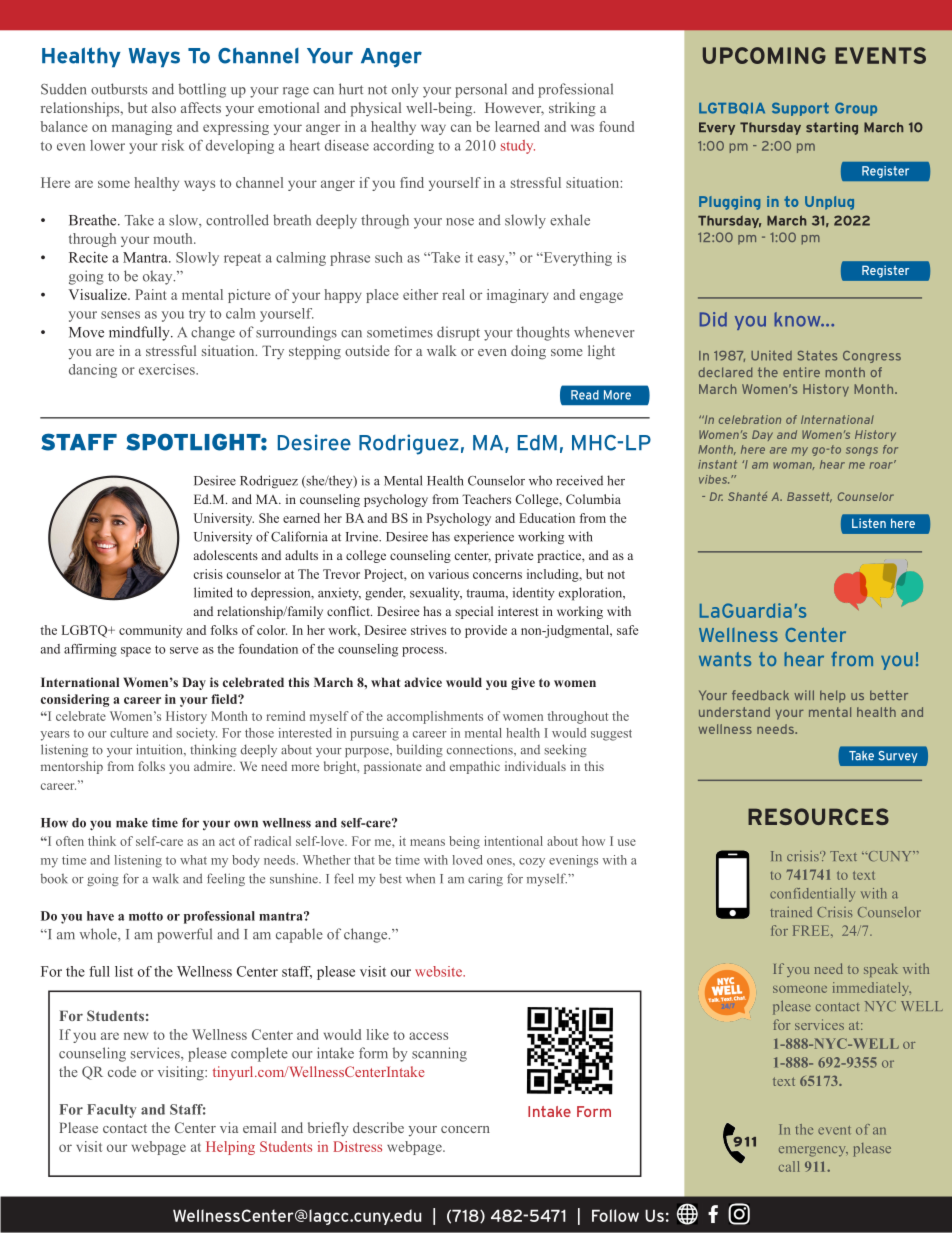 The height and width of the screenshot is (1233, 952). What do you see at coordinates (800, 109) in the screenshot?
I see `Support` at bounding box center [800, 109].
